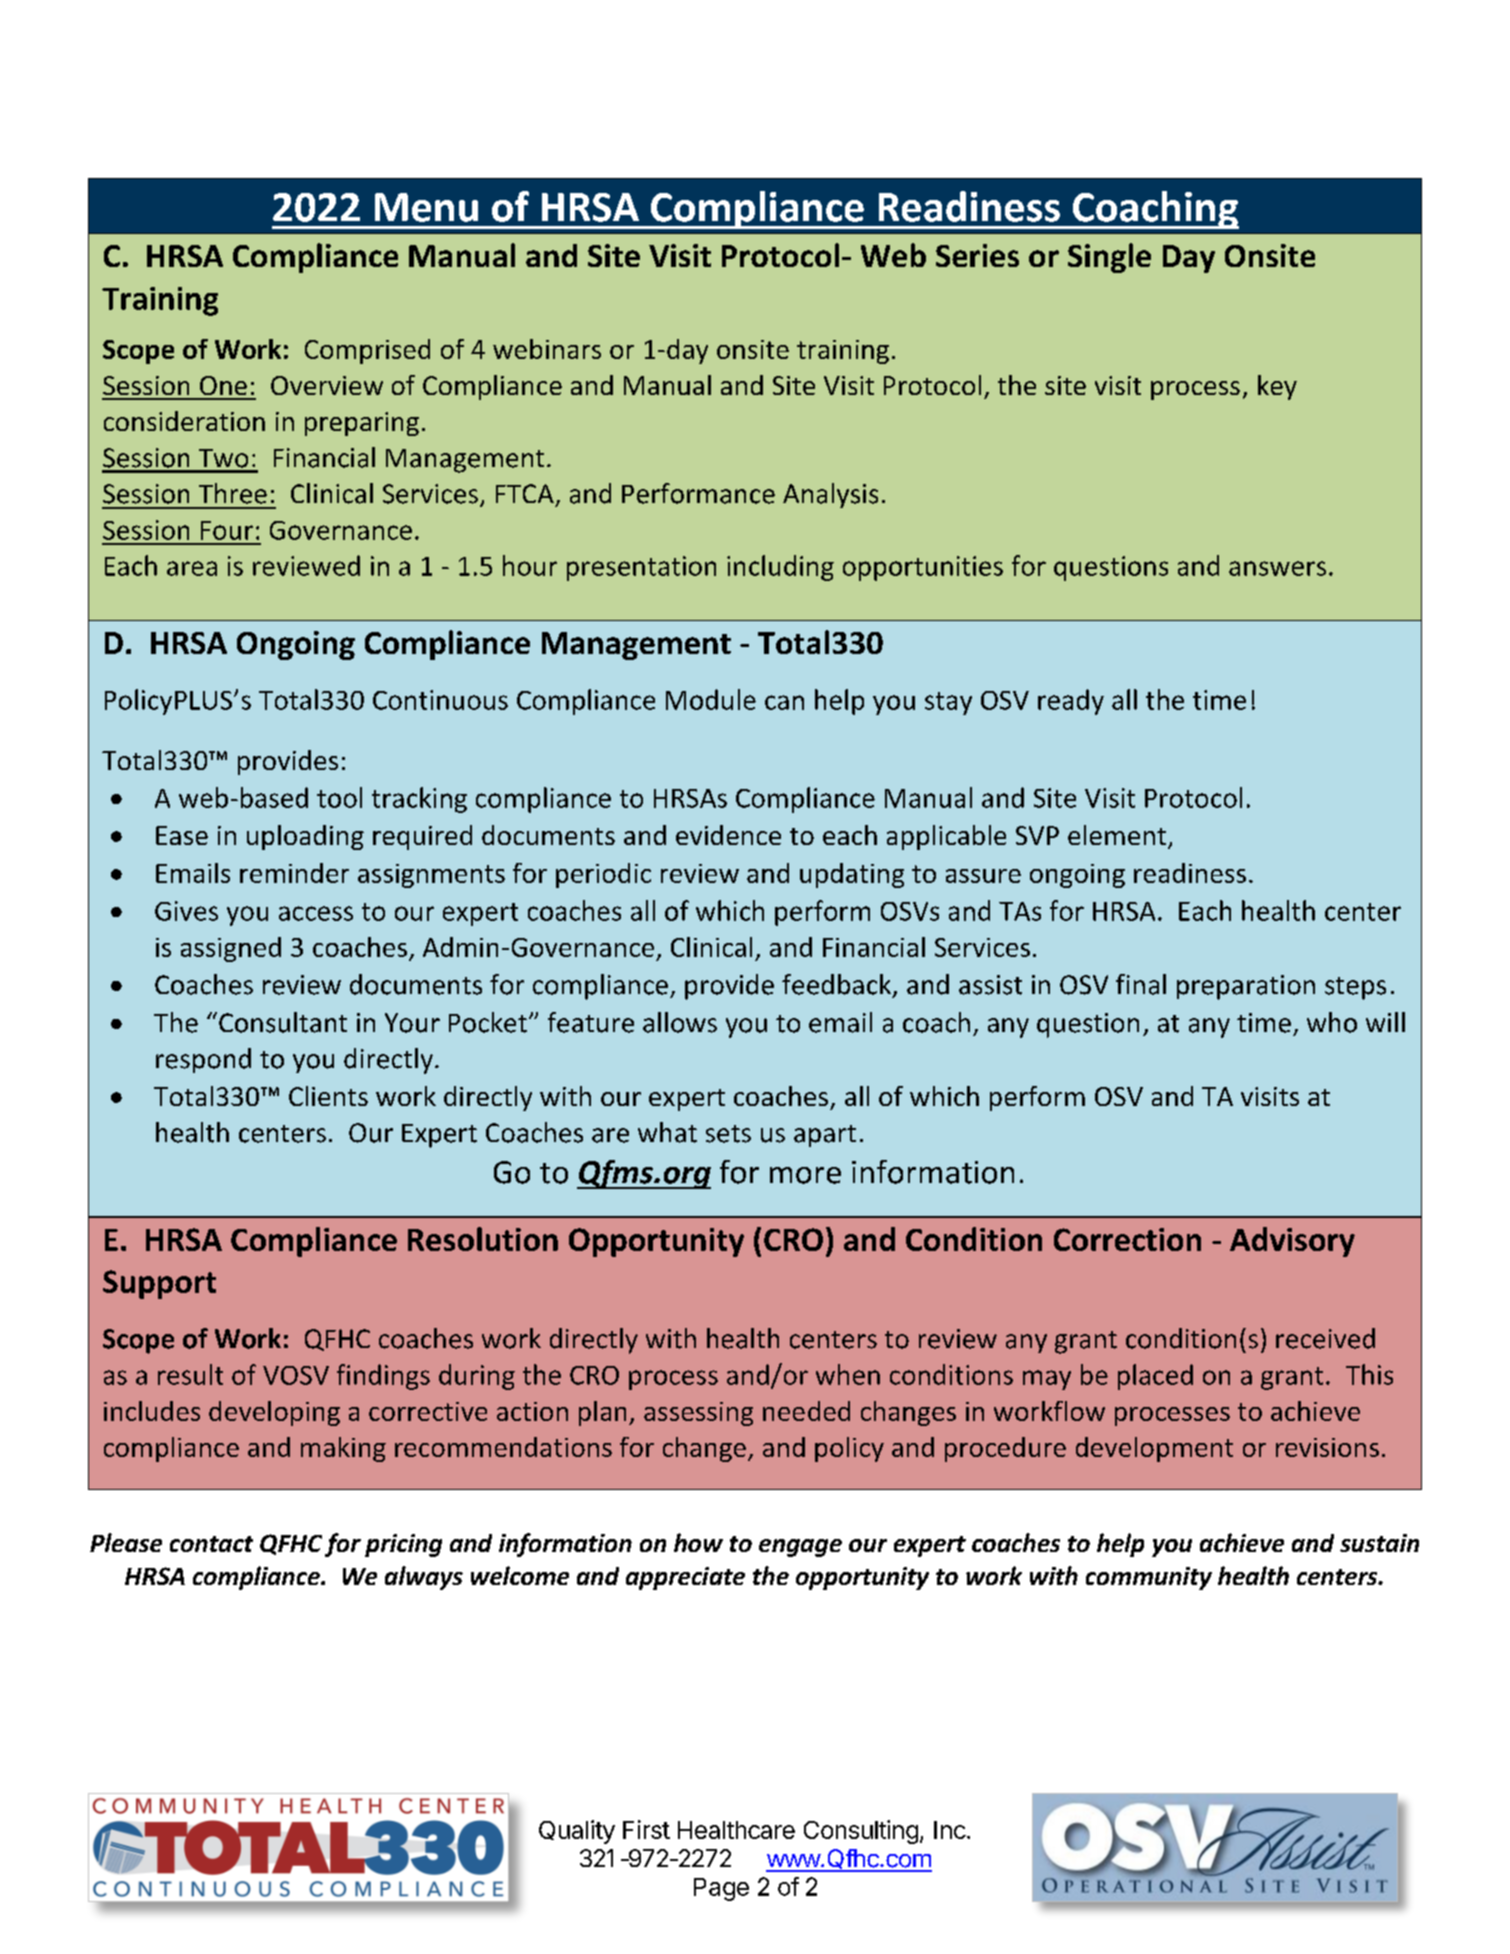 The height and width of the screenshot is (1954, 1510). I want to click on Continuous, so click(440, 700).
